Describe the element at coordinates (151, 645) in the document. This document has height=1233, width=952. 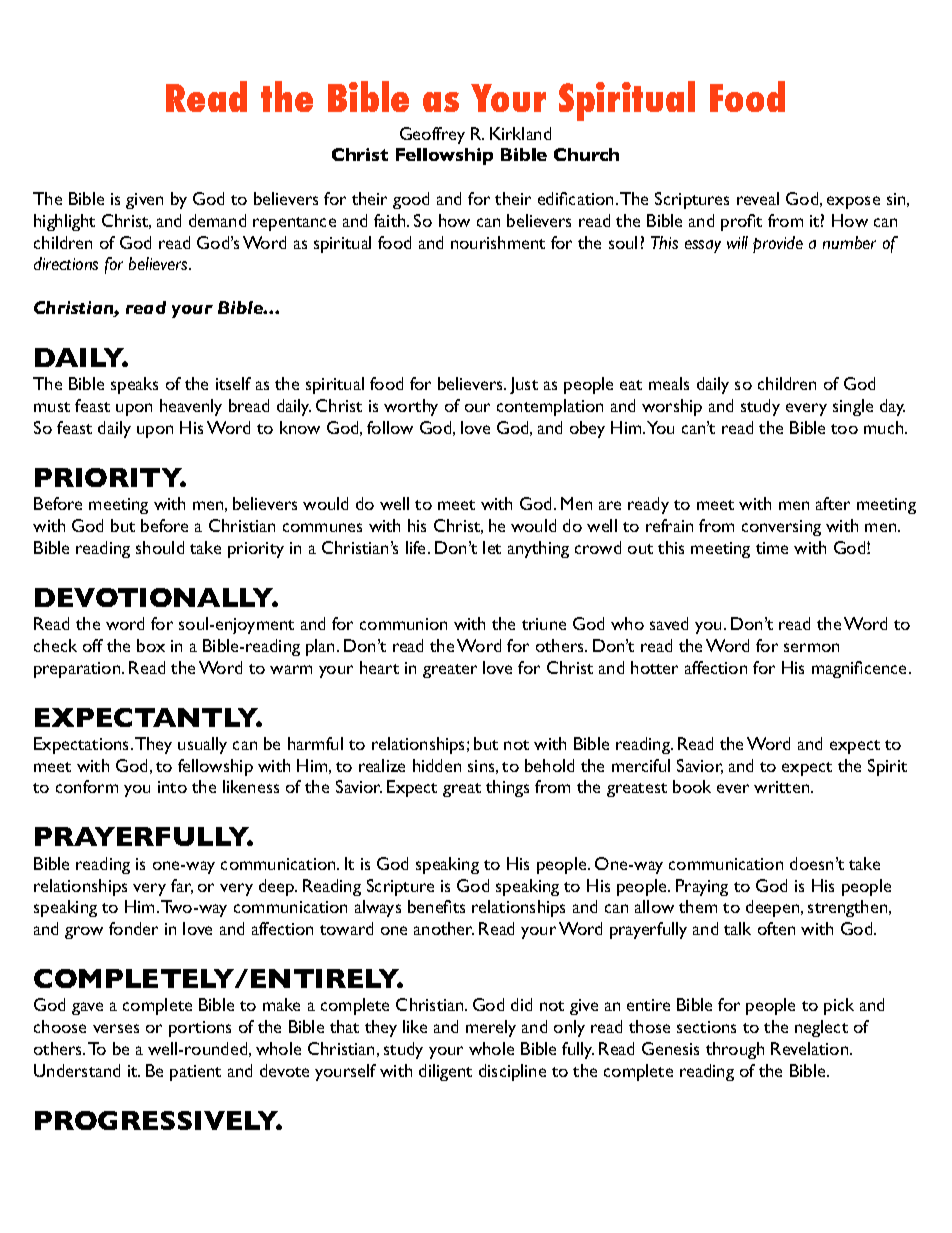
I see `box` at that location.
